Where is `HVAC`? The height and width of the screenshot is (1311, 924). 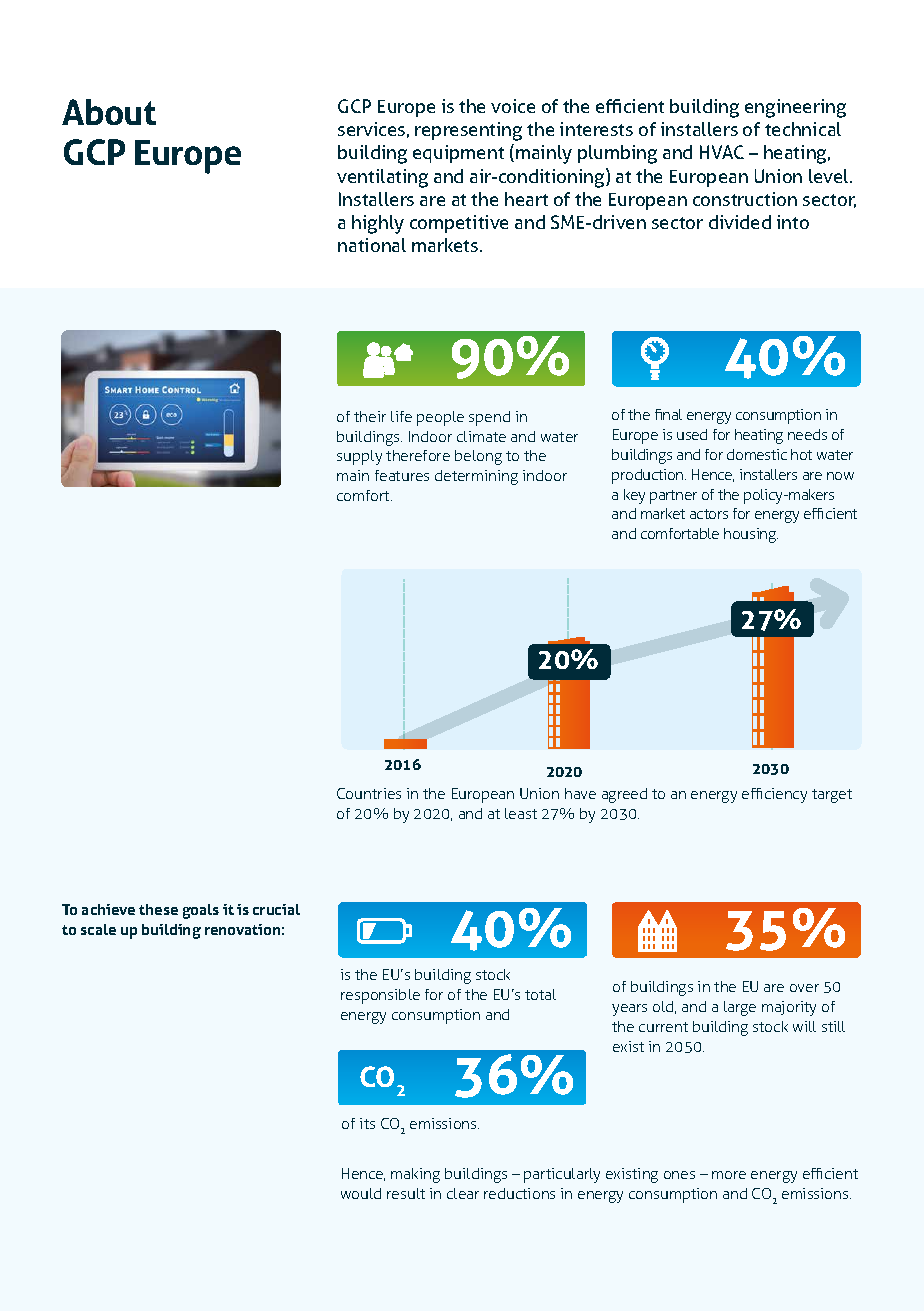
HVAC is located at coordinates (722, 152).
